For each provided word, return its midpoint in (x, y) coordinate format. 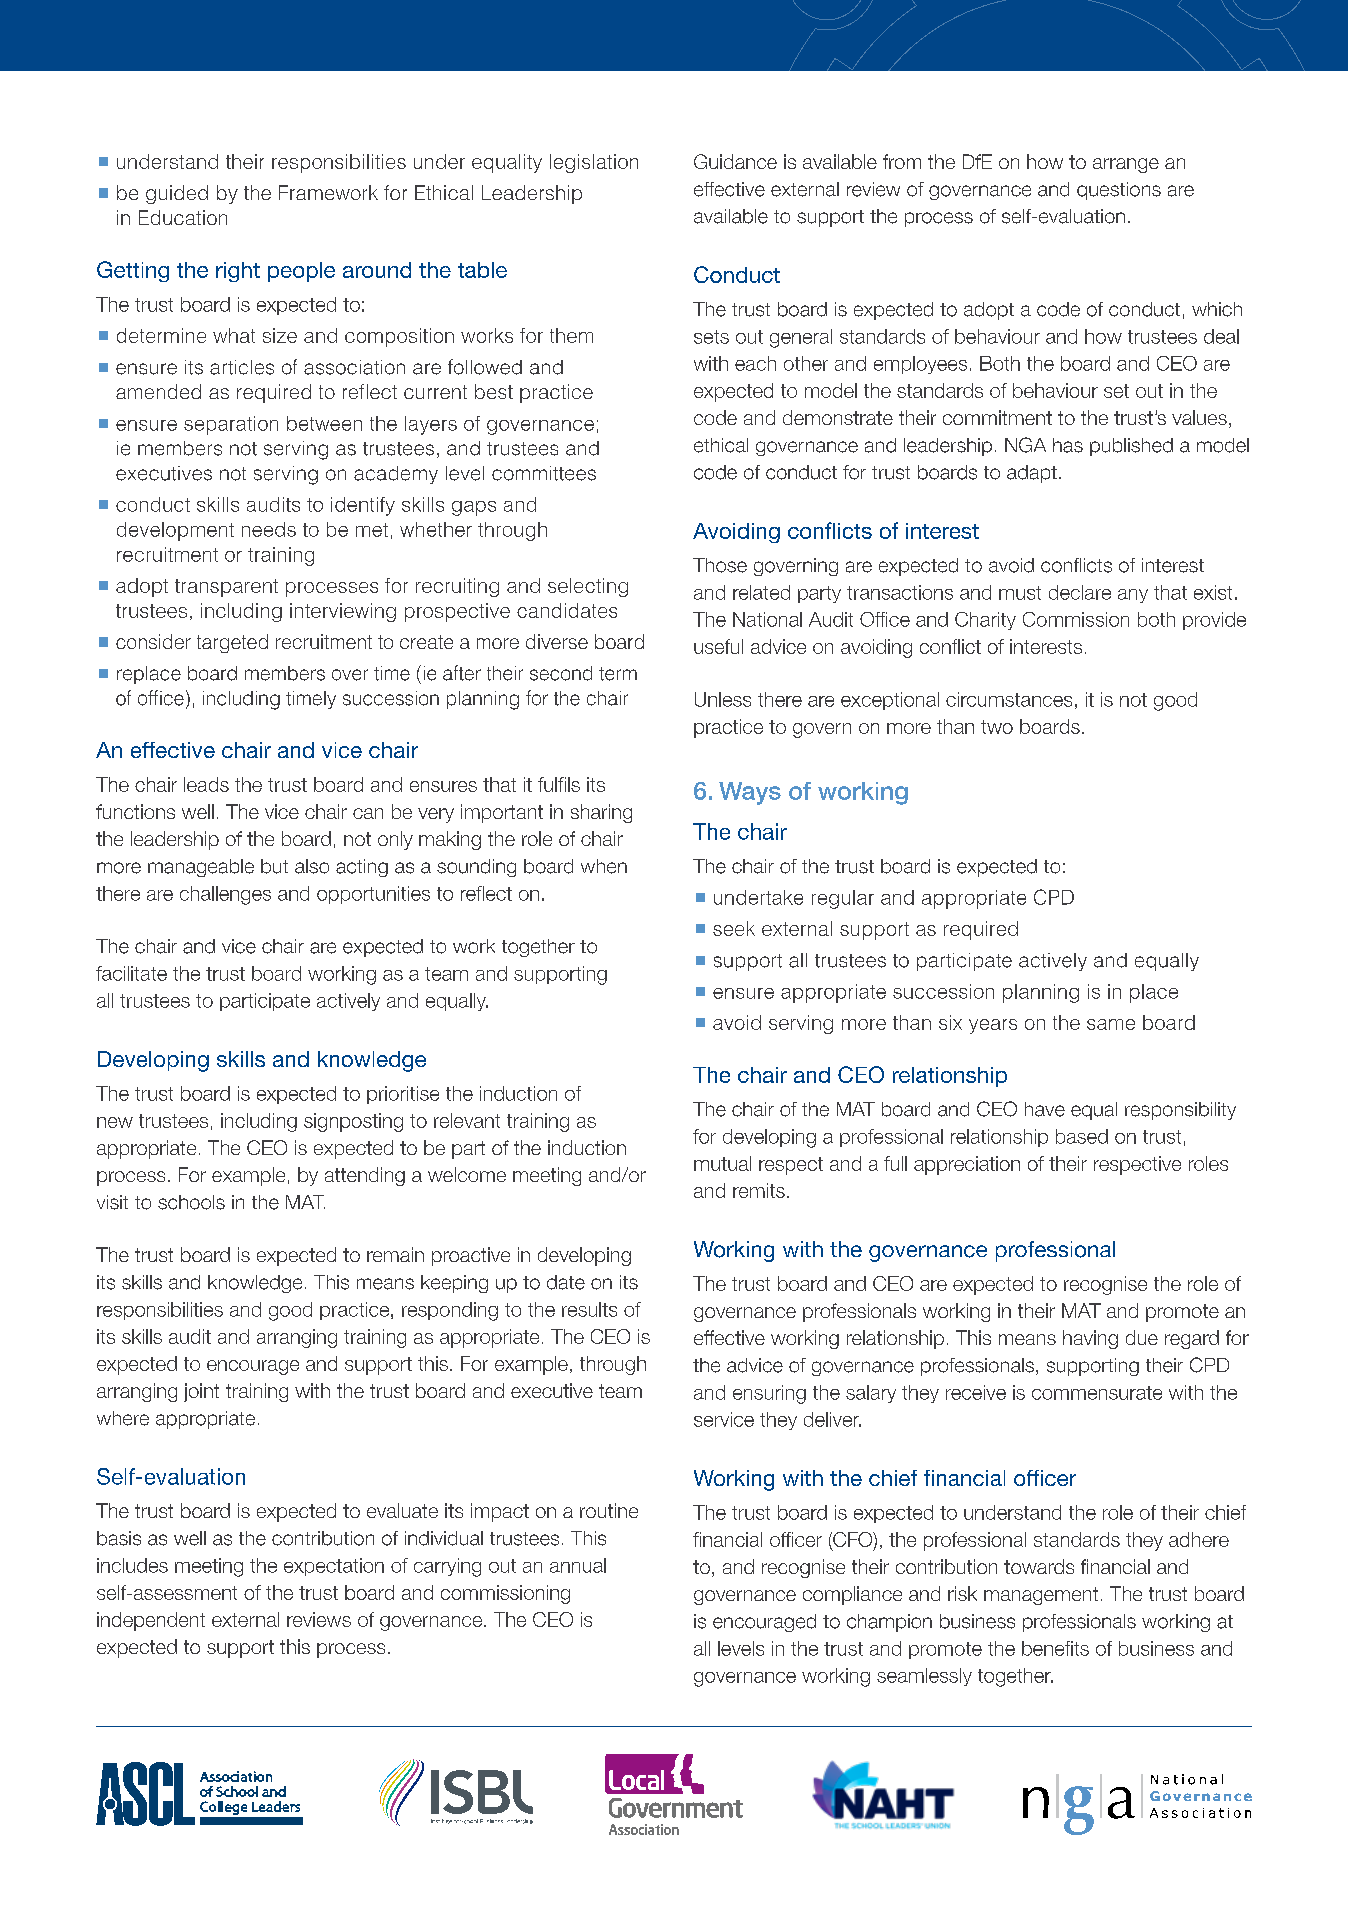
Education (183, 217)
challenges (225, 895)
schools (191, 1202)
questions (1119, 191)
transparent (226, 588)
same (1111, 1024)
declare (1080, 592)
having (1090, 1339)
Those (720, 565)
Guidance (735, 161)
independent (151, 1621)
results (589, 1309)
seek (734, 928)
